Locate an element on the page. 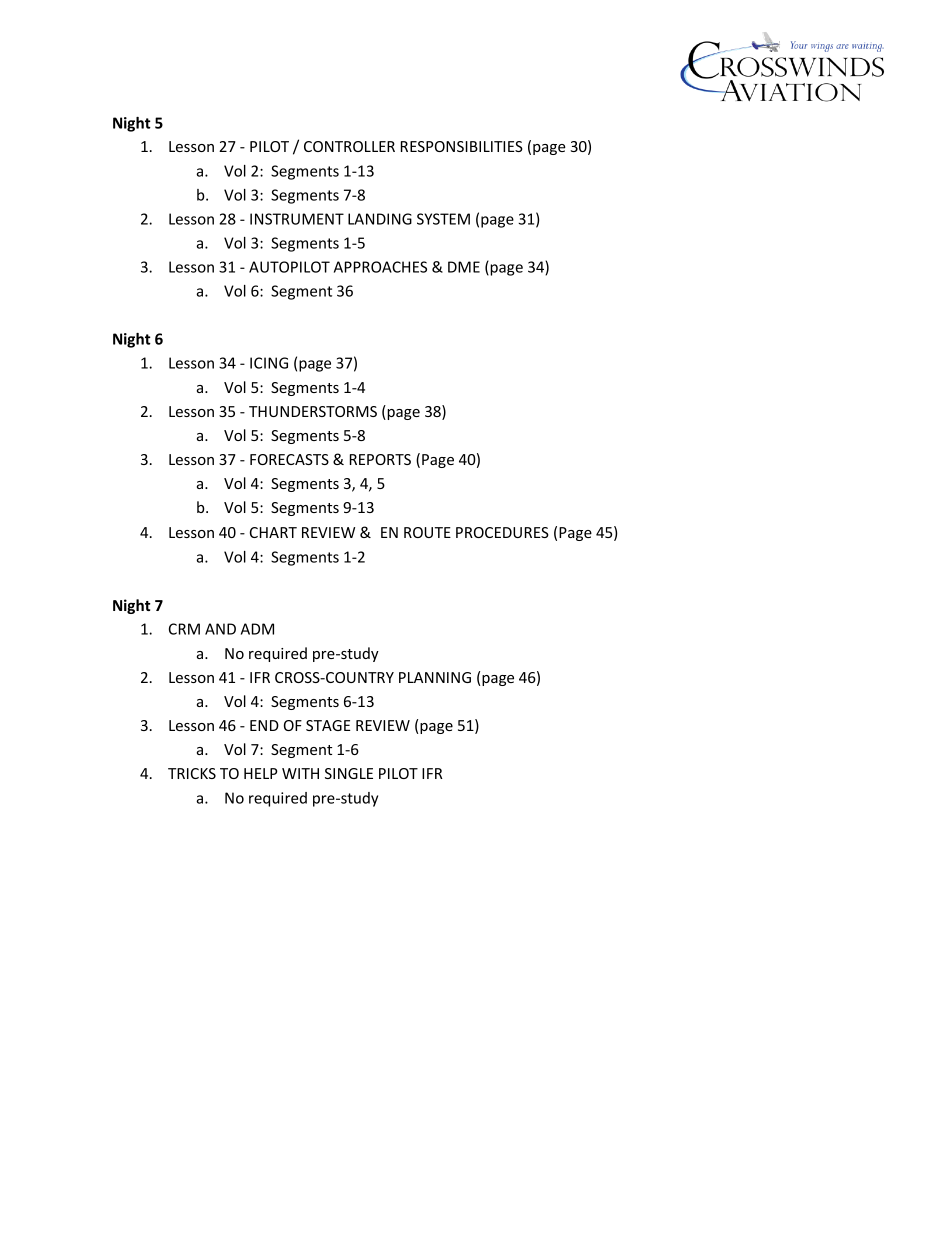 This image has height=1233, width=952. RESPONSIBILITIES is located at coordinates (462, 146).
